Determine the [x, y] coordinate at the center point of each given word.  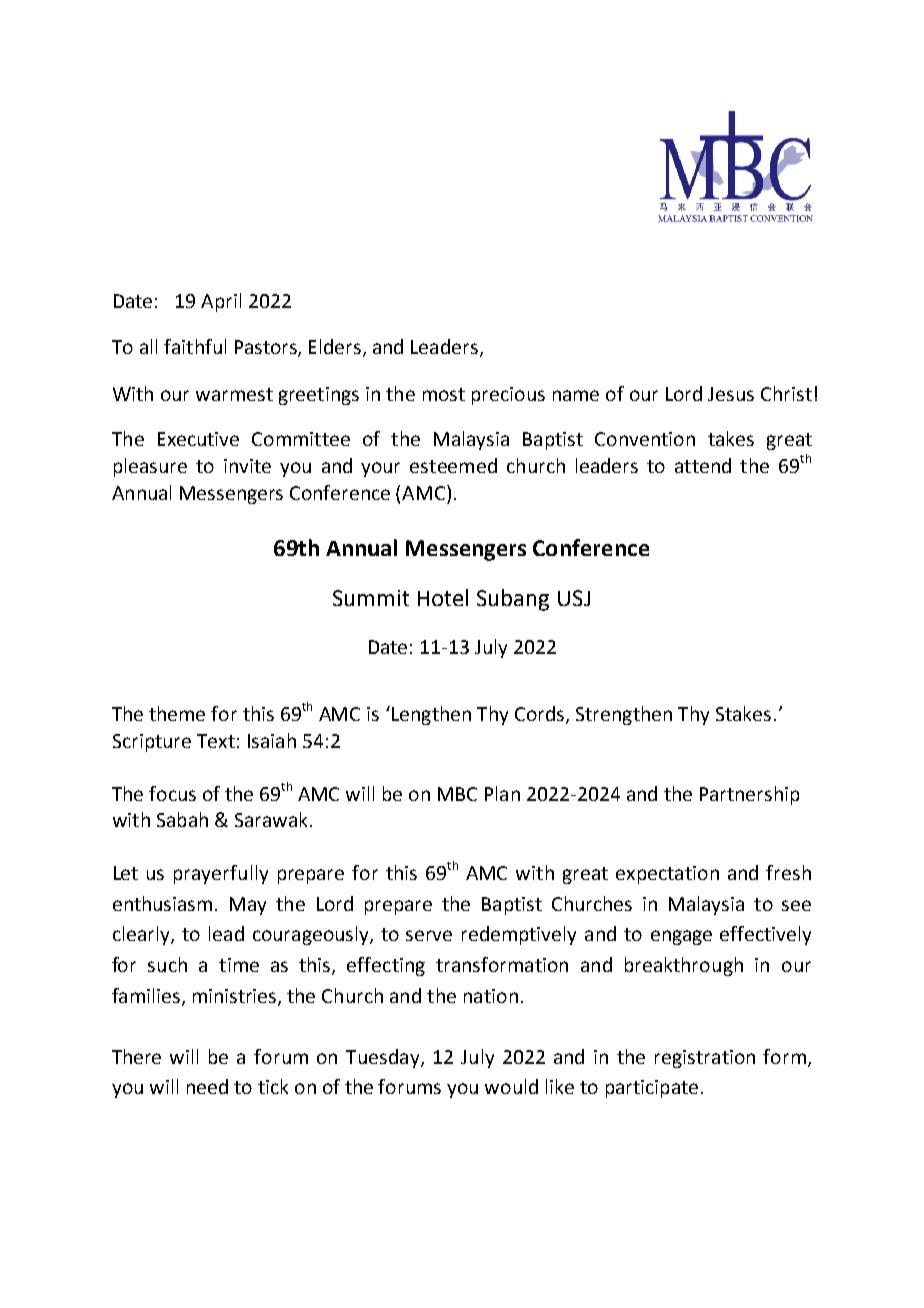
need [207, 1086]
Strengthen [624, 715]
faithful [195, 346]
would [511, 1086]
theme [177, 713]
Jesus [731, 394]
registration [705, 1059]
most [444, 394]
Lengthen [430, 715]
